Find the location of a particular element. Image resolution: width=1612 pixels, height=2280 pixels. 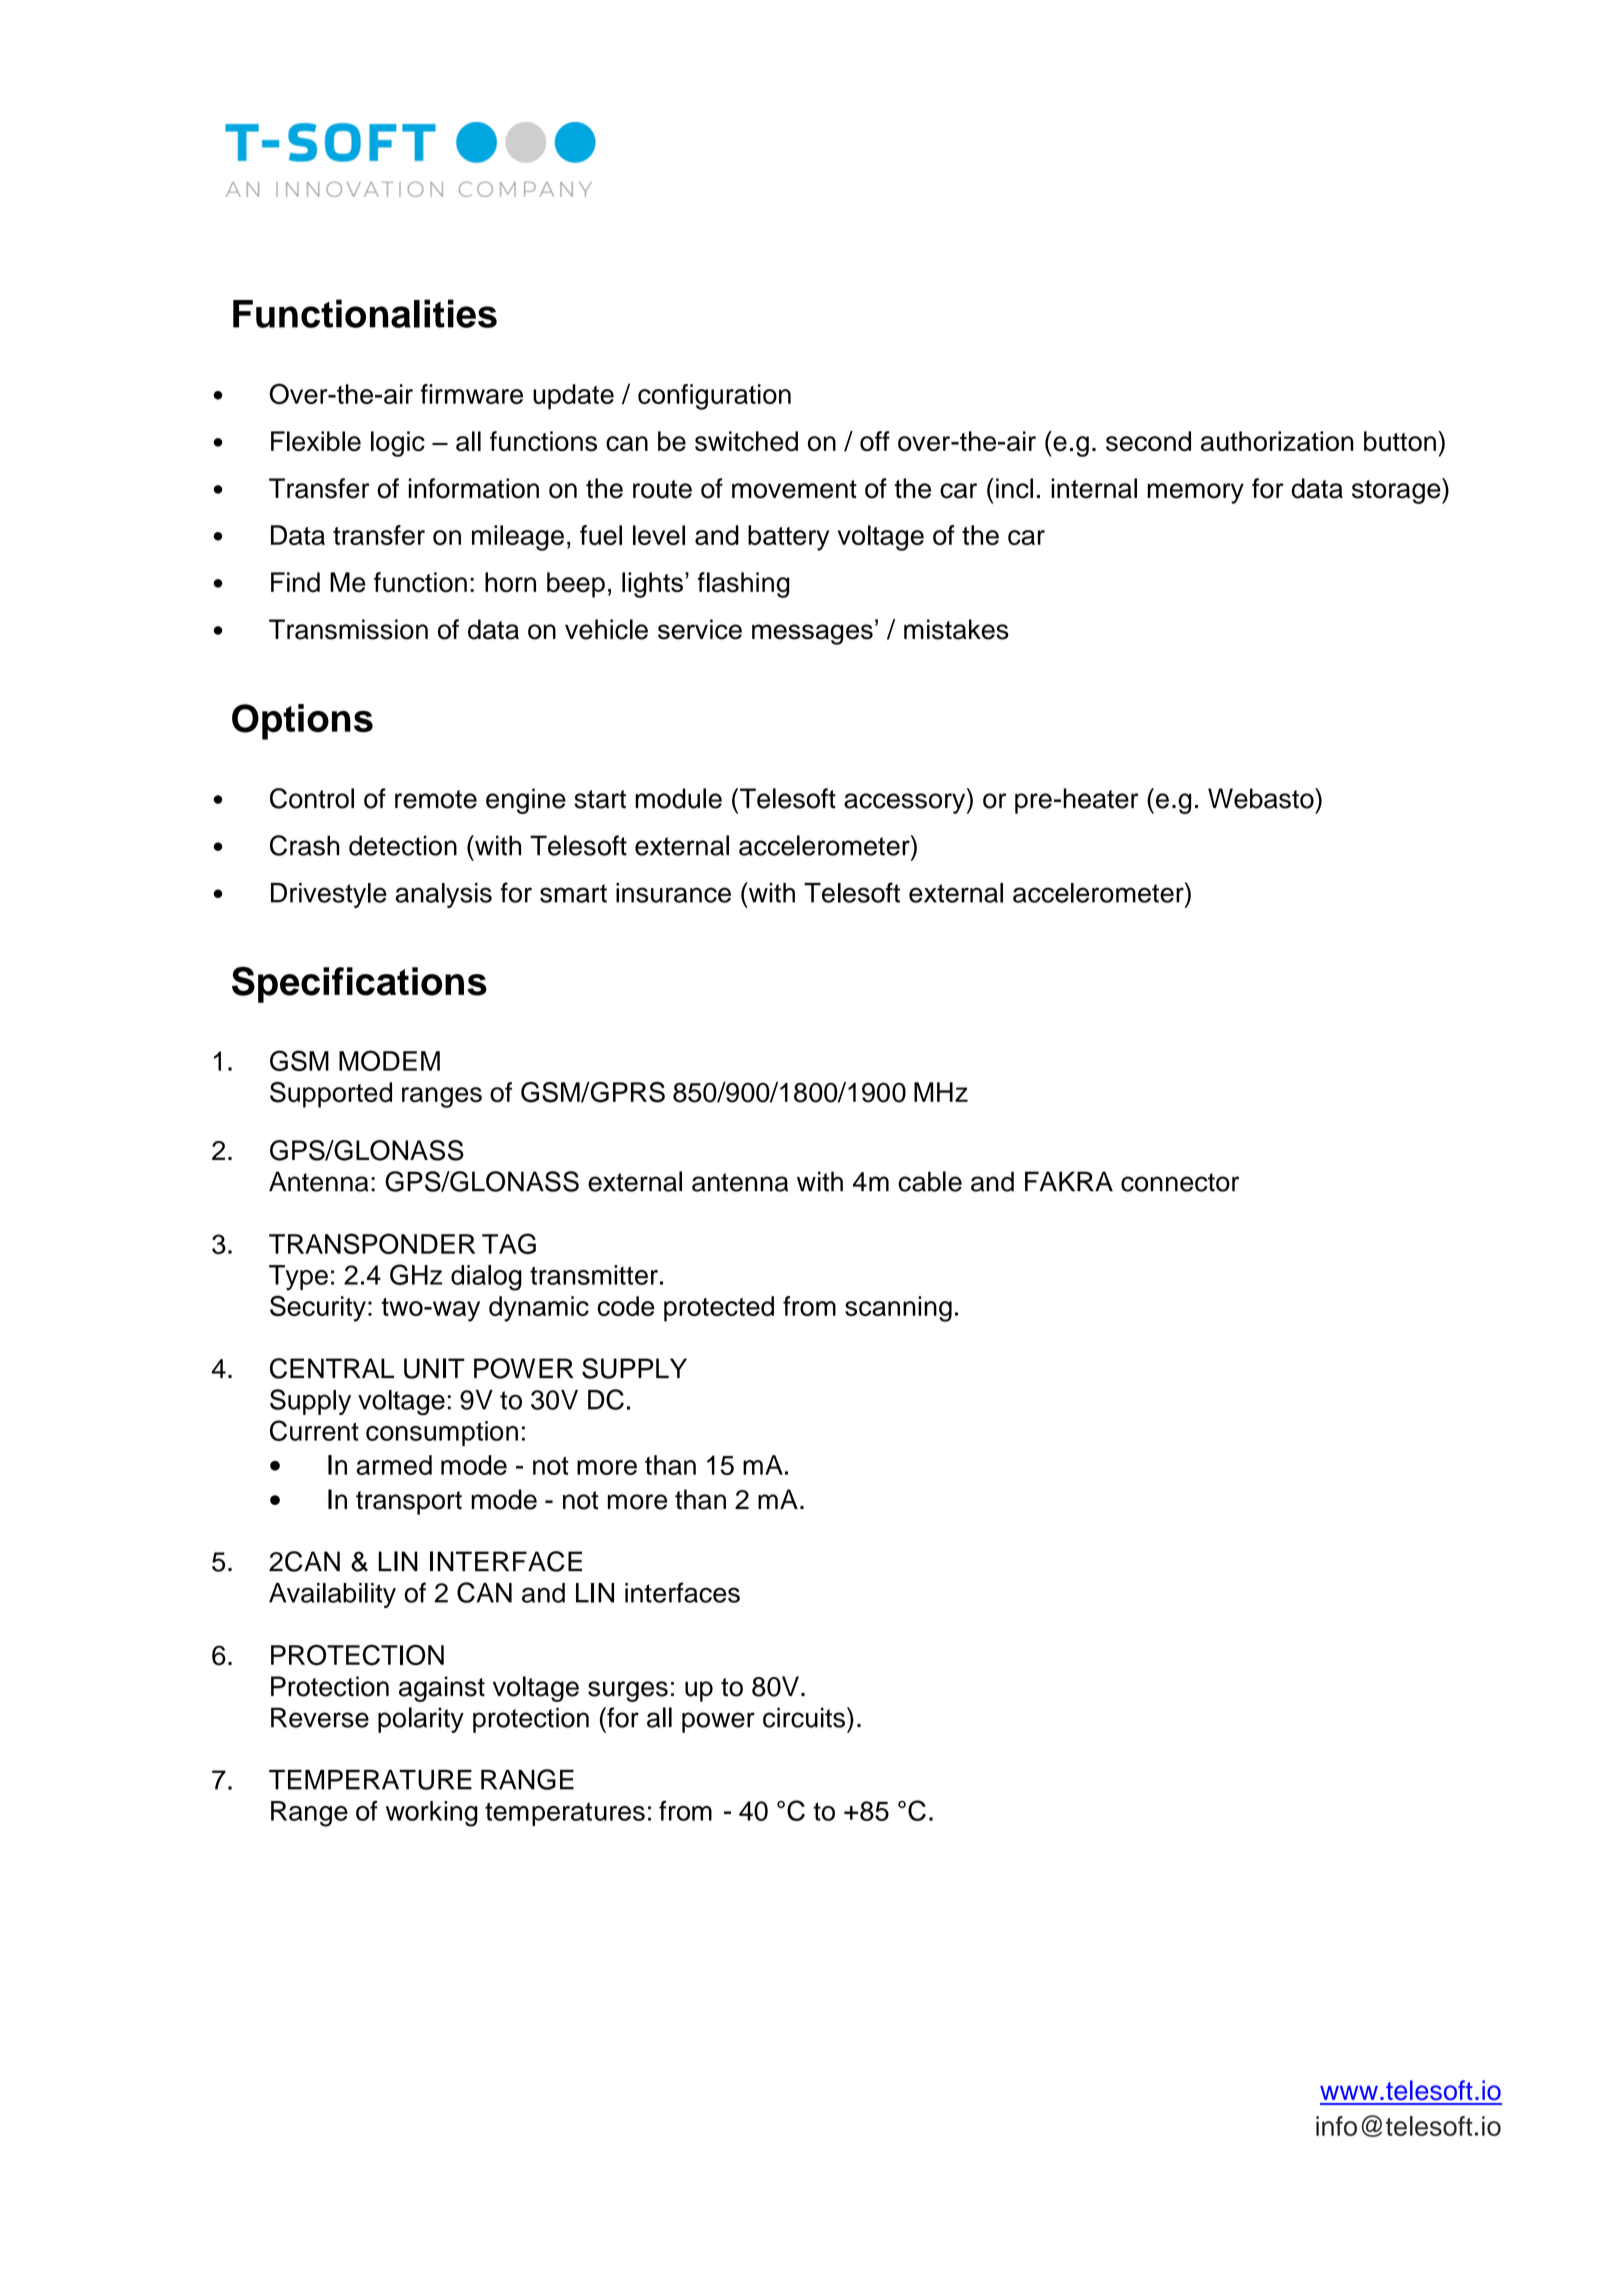

working is located at coordinates (432, 1814).
